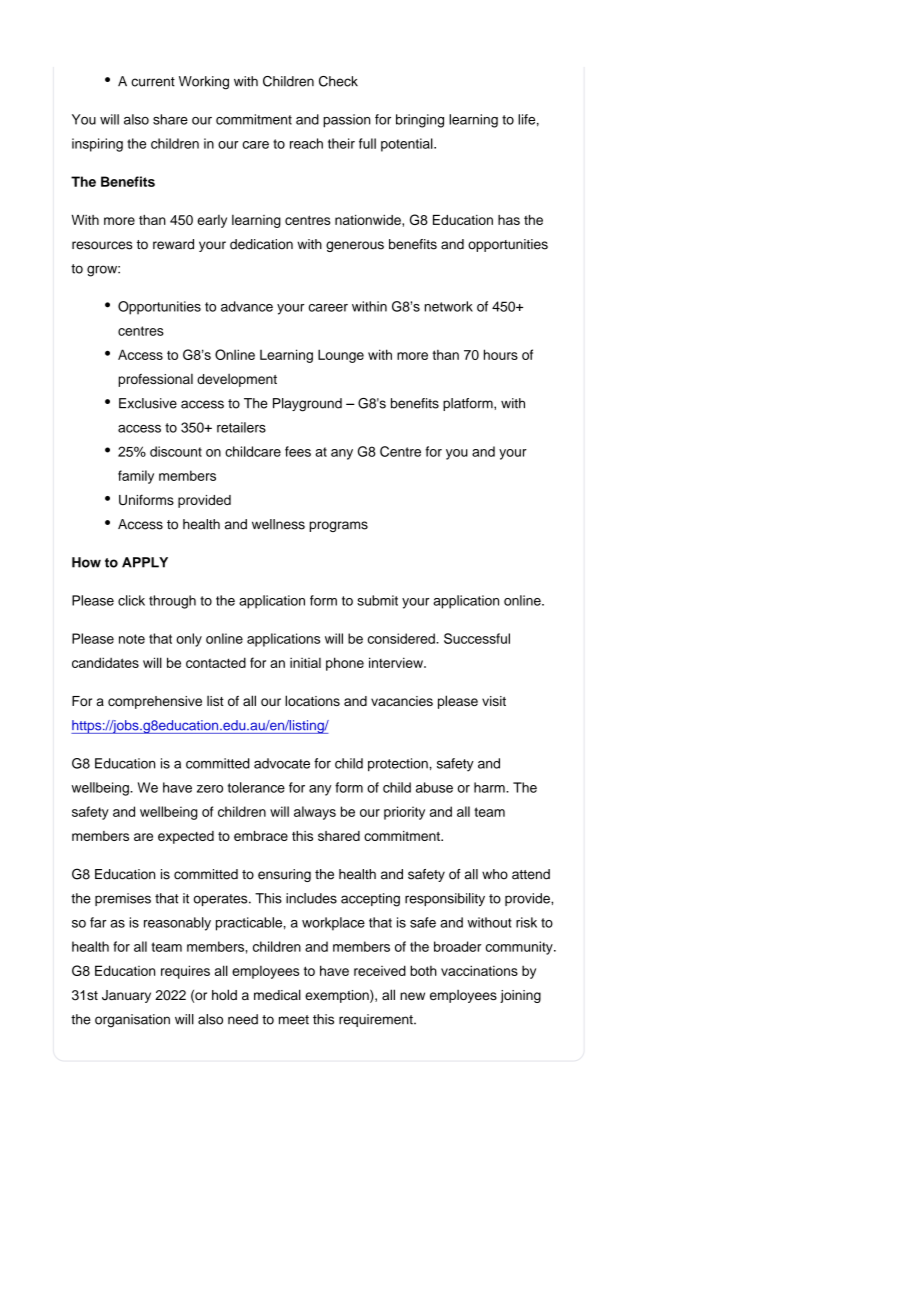 The width and height of the screenshot is (924, 1308). I want to click on Exclusive, so click(148, 403).
